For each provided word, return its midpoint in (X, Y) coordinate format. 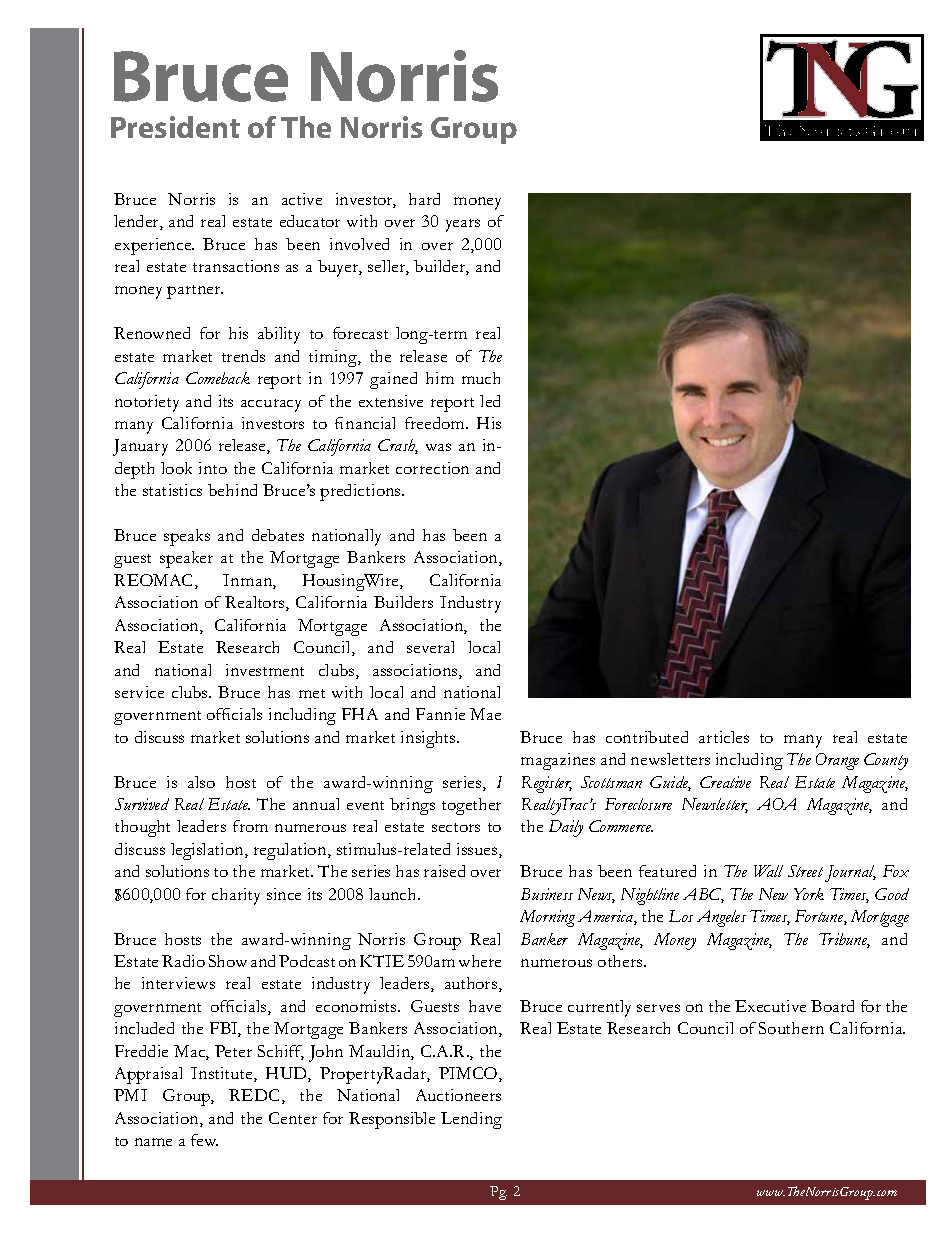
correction (432, 468)
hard (424, 199)
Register (547, 784)
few (204, 1140)
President (175, 127)
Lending (471, 1120)
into (213, 468)
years (463, 225)
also (201, 782)
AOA (776, 804)
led (490, 401)
